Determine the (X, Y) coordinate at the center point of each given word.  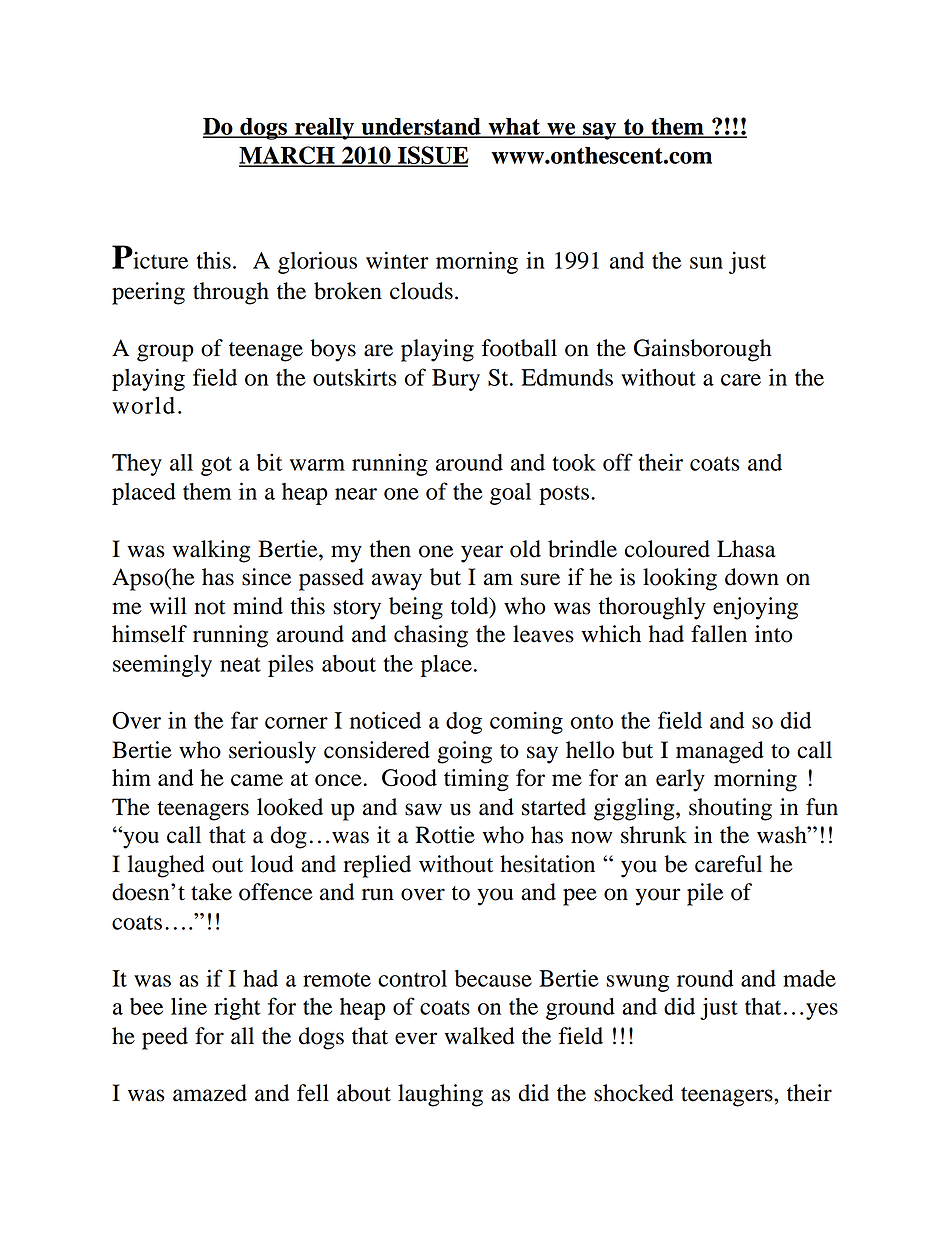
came (257, 780)
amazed (210, 1093)
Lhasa (746, 549)
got (216, 466)
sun (706, 263)
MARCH (288, 156)
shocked (634, 1093)
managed (720, 752)
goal (510, 494)
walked (479, 1036)
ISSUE (432, 156)
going (464, 752)
